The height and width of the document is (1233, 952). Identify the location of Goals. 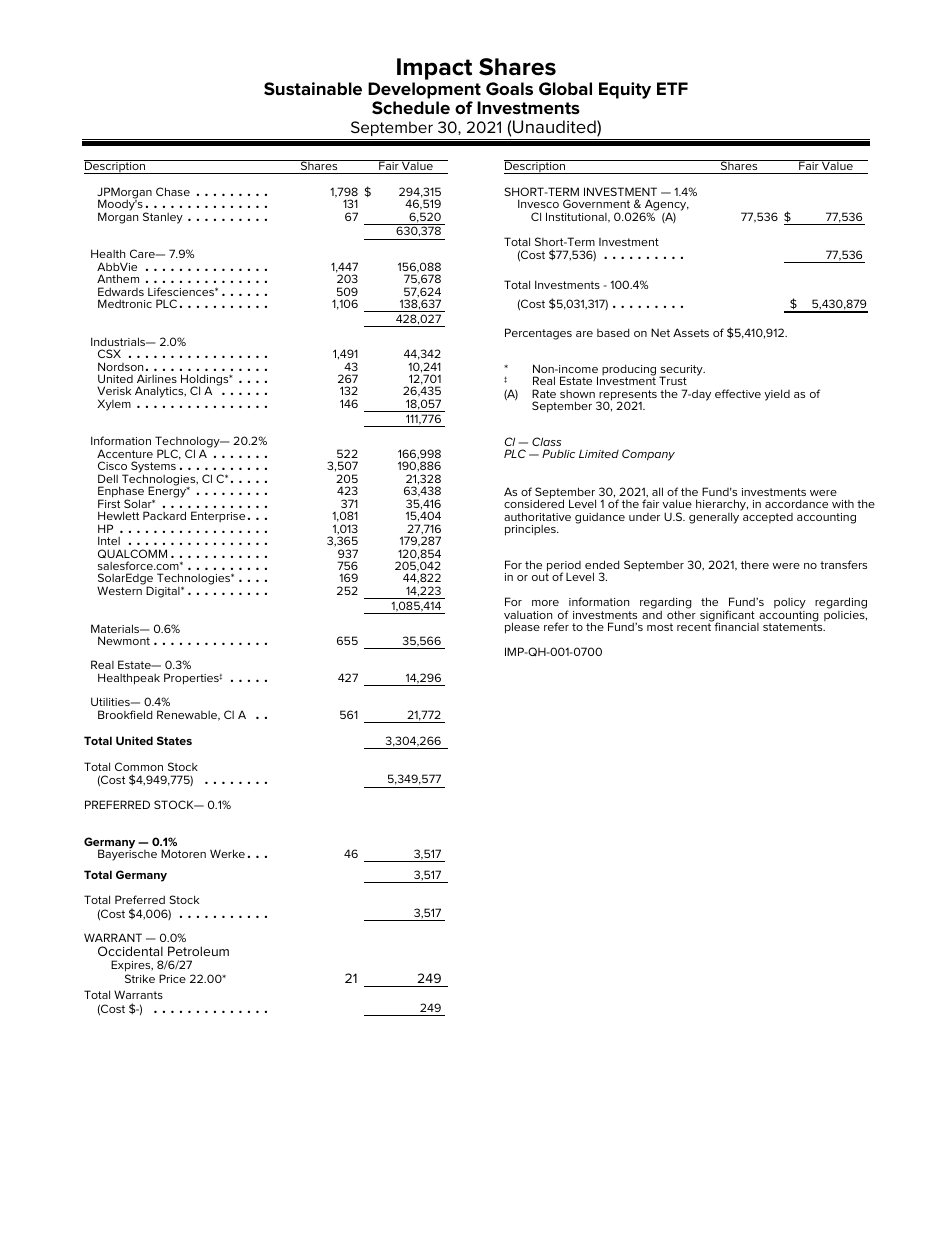
(509, 88).
